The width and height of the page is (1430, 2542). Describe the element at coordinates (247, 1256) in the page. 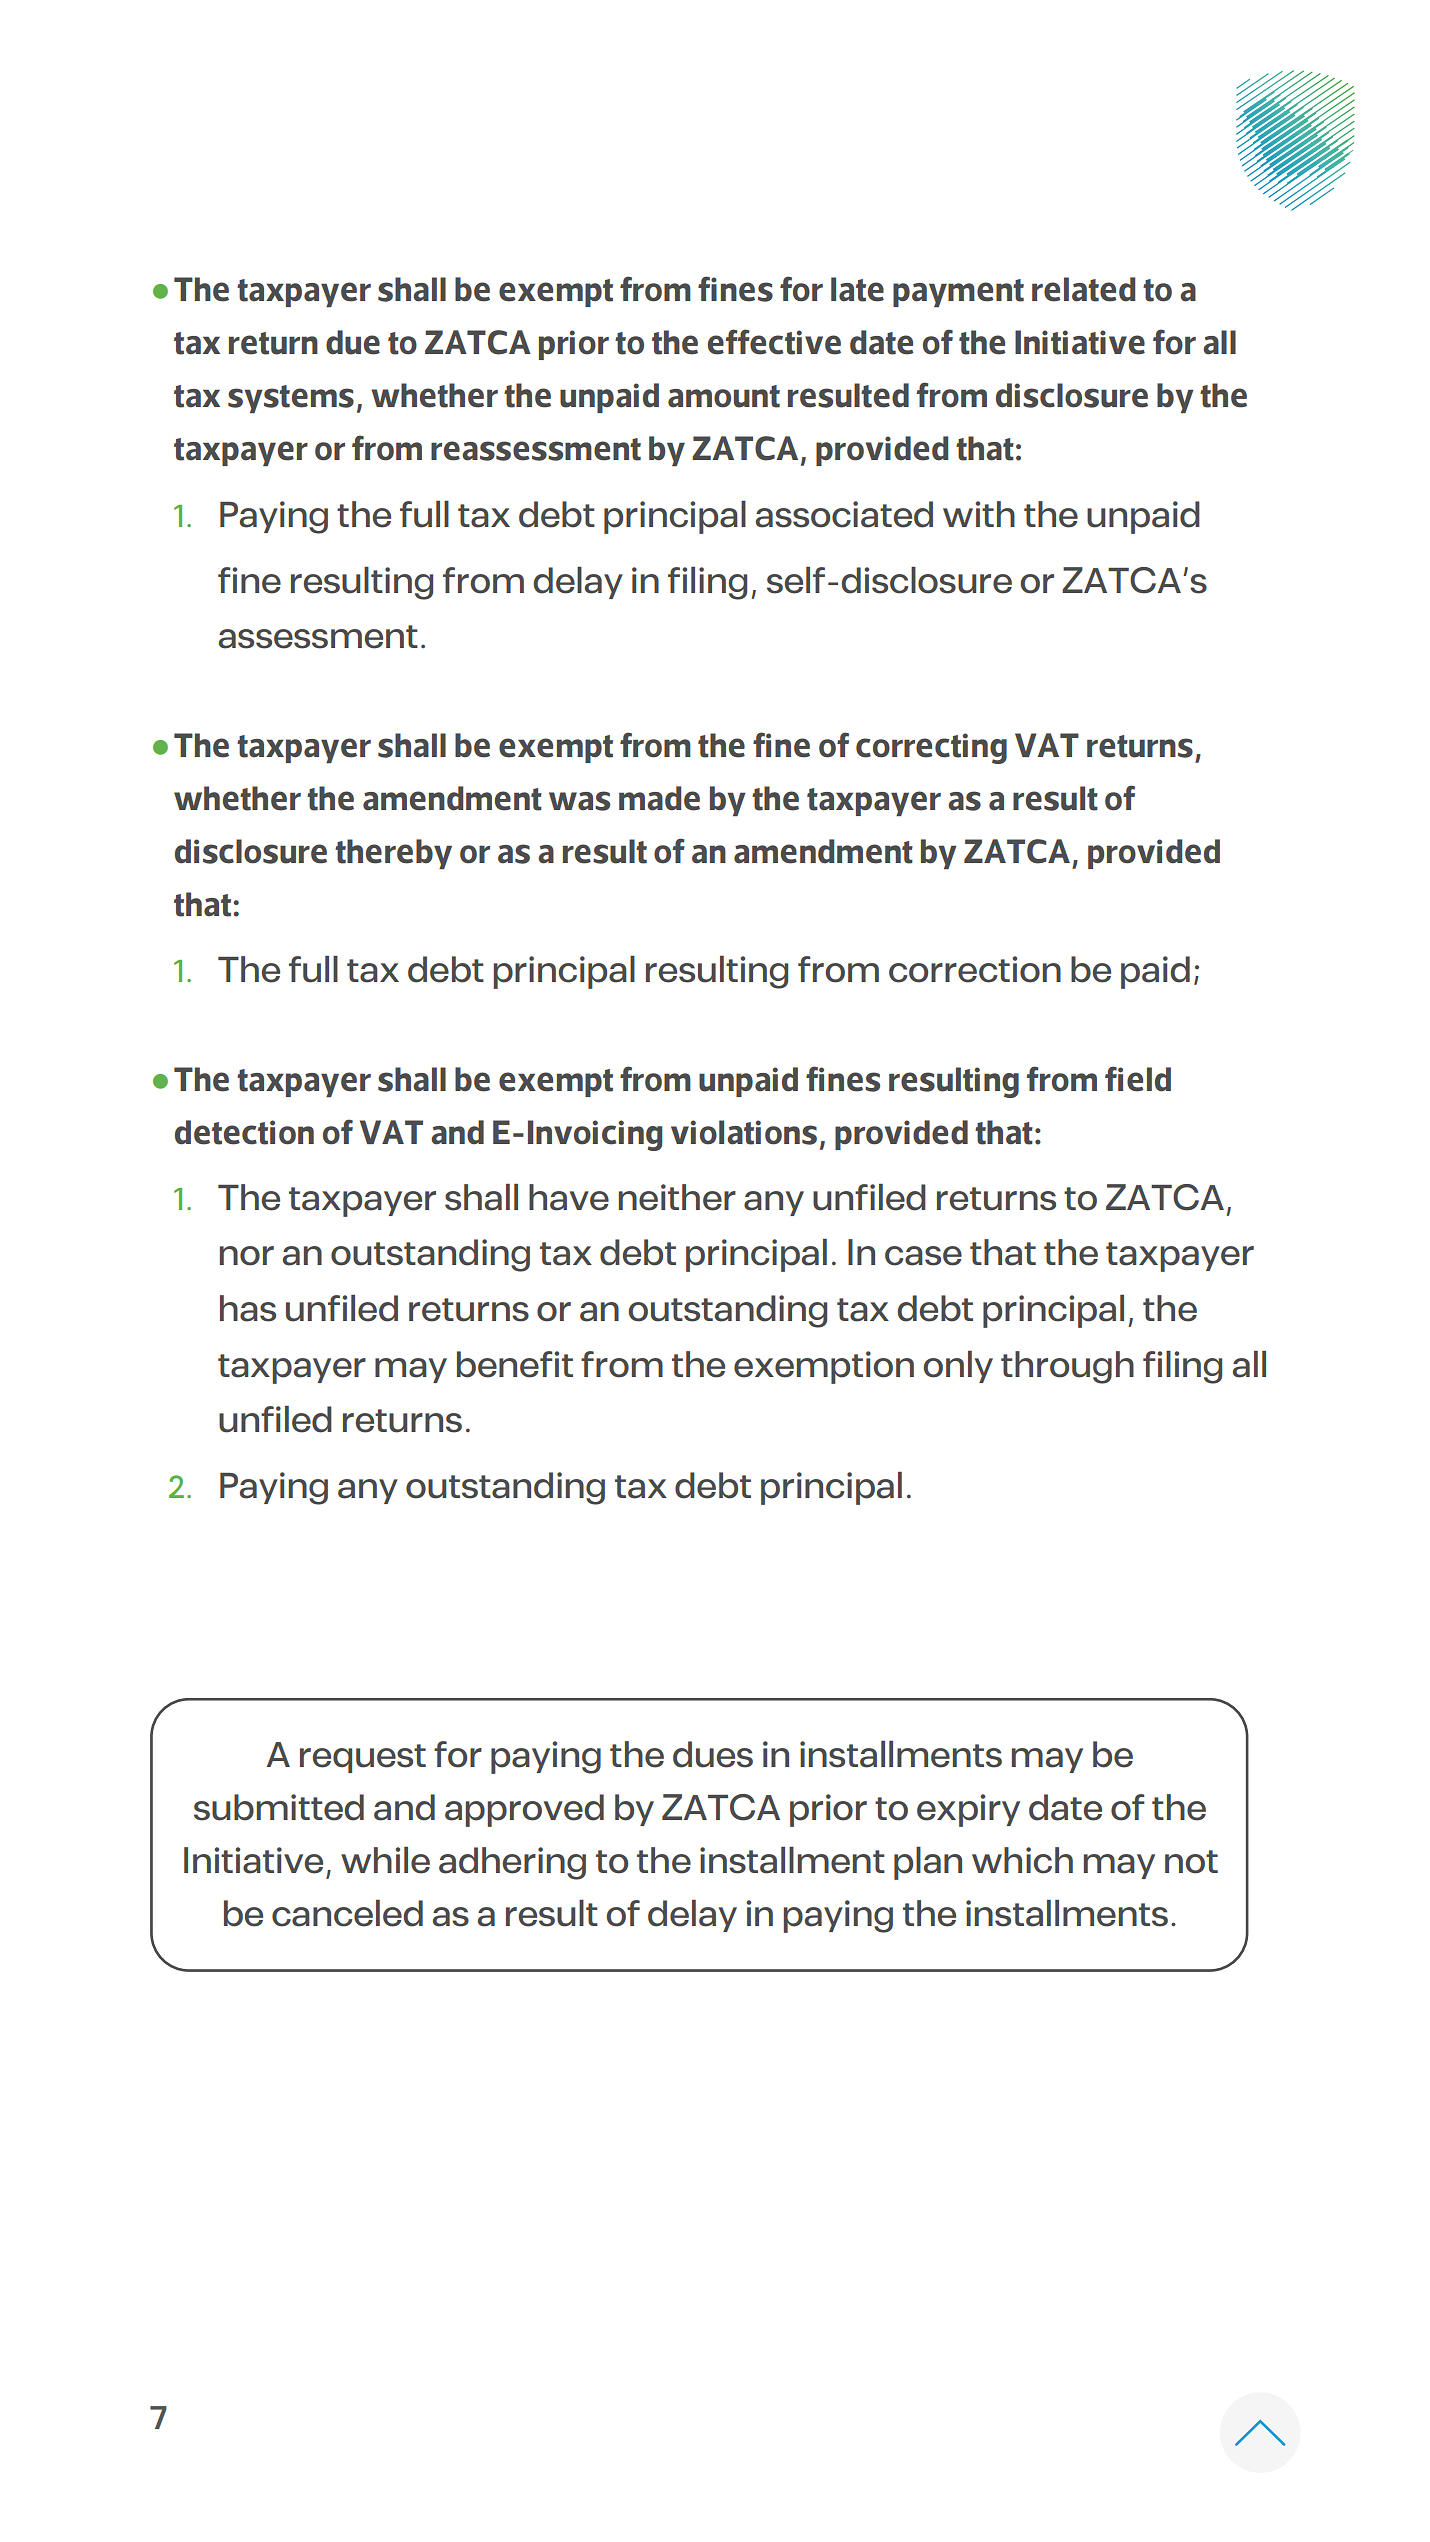

I see `nor` at that location.
